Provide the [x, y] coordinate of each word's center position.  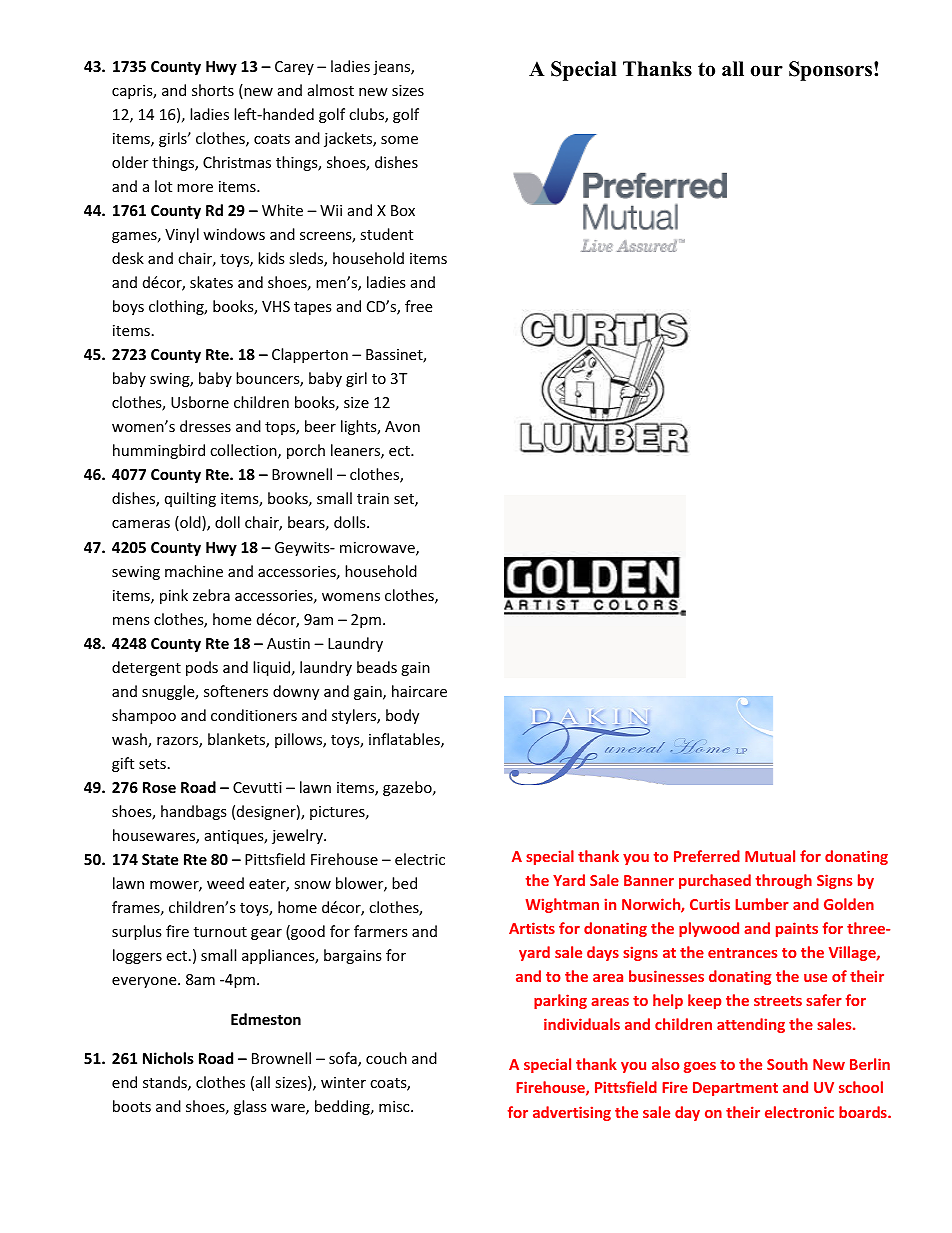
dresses [205, 426]
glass [250, 1107]
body [402, 716]
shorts [213, 90]
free [418, 306]
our [767, 71]
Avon [402, 426]
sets [152, 764]
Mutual [770, 856]
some [399, 140]
